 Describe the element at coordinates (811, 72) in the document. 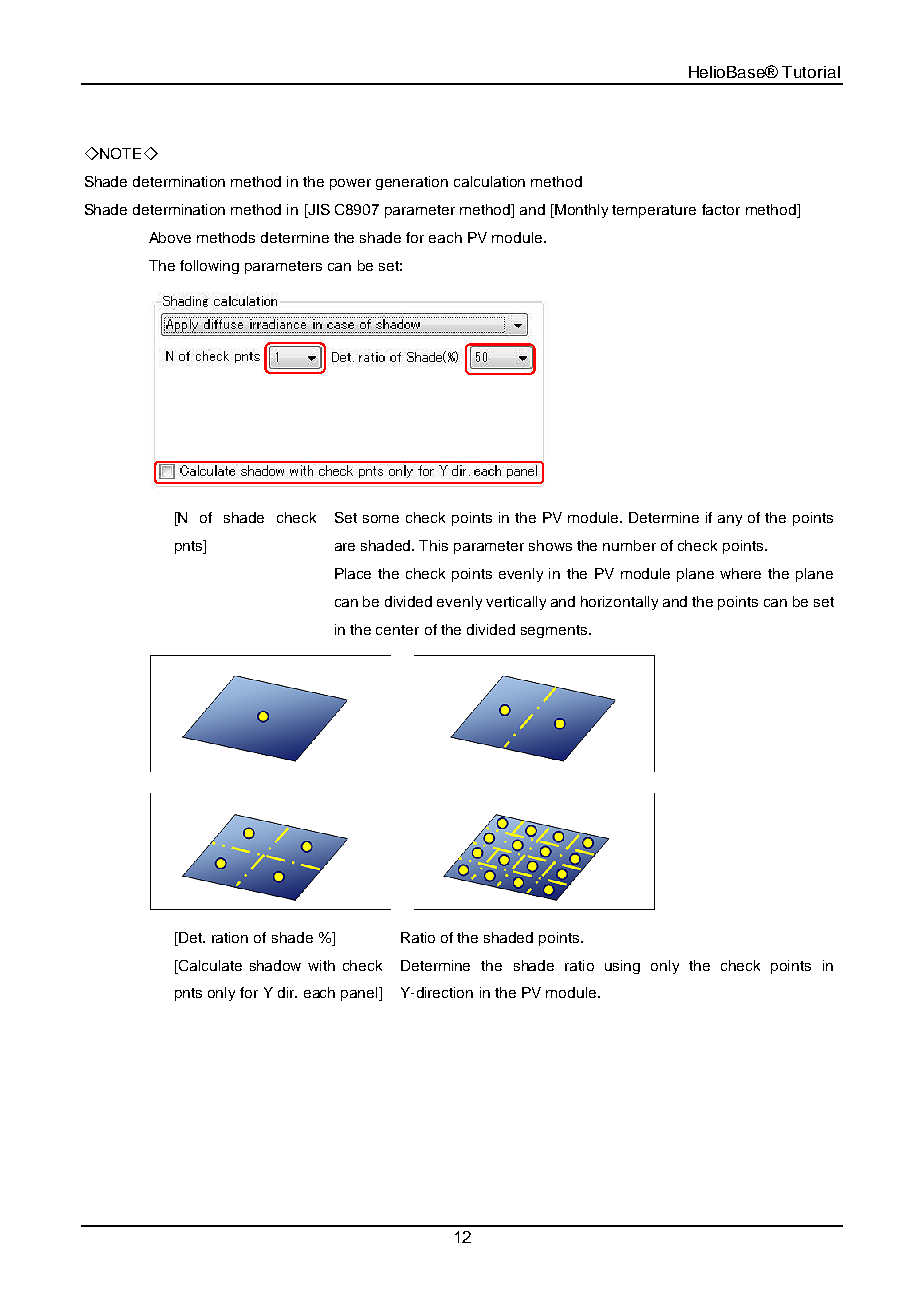

I see `Tutorial` at that location.
